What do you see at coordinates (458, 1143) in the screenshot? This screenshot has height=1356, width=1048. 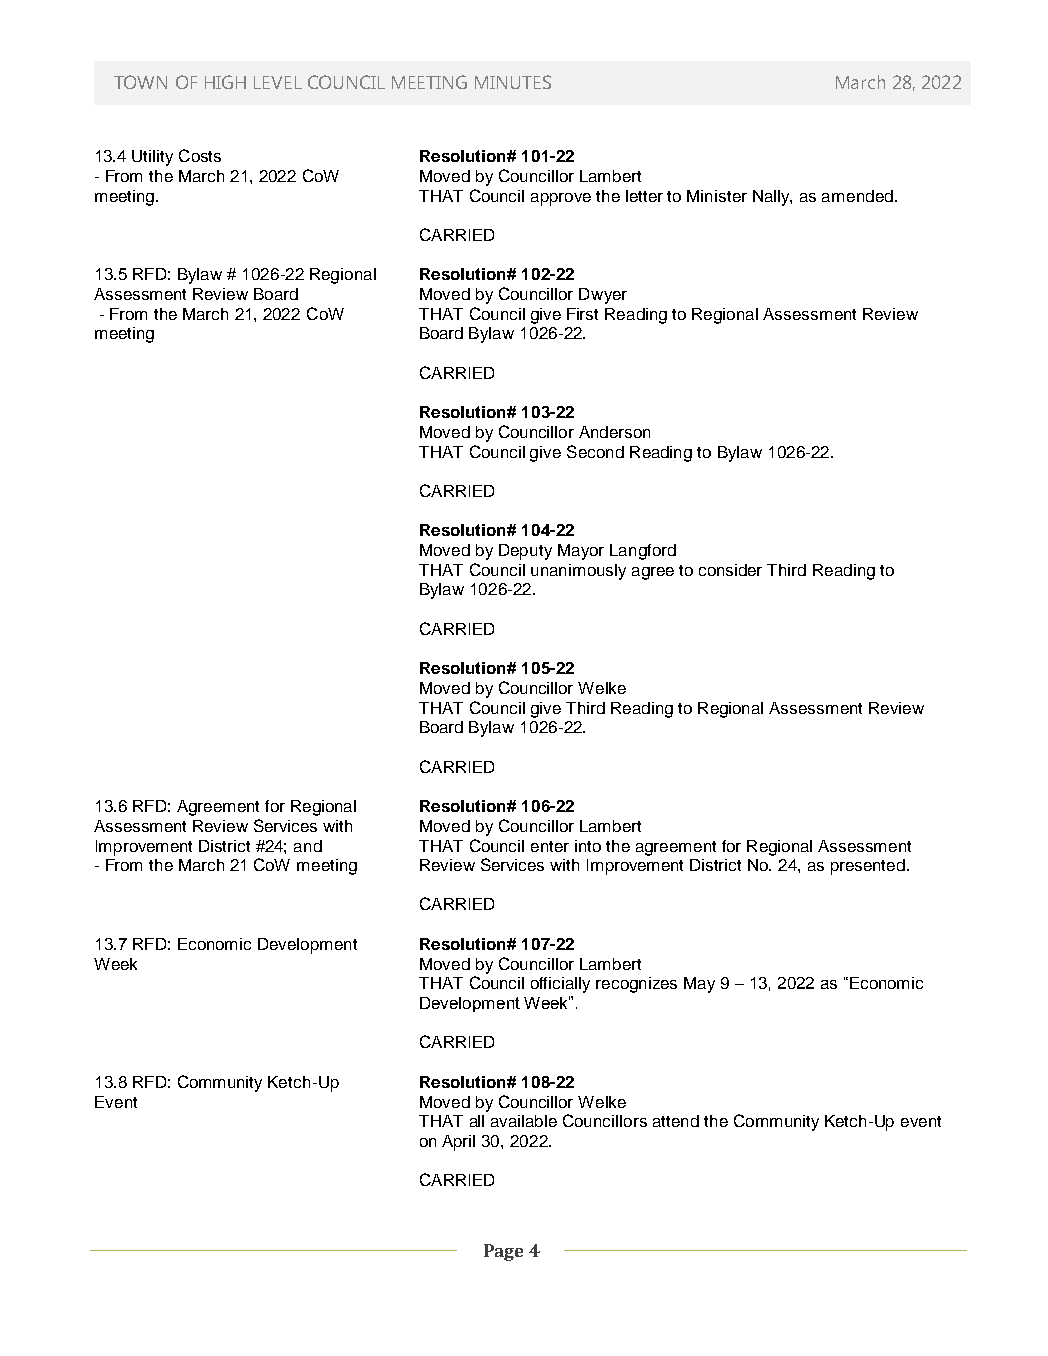 I see `April` at bounding box center [458, 1143].
